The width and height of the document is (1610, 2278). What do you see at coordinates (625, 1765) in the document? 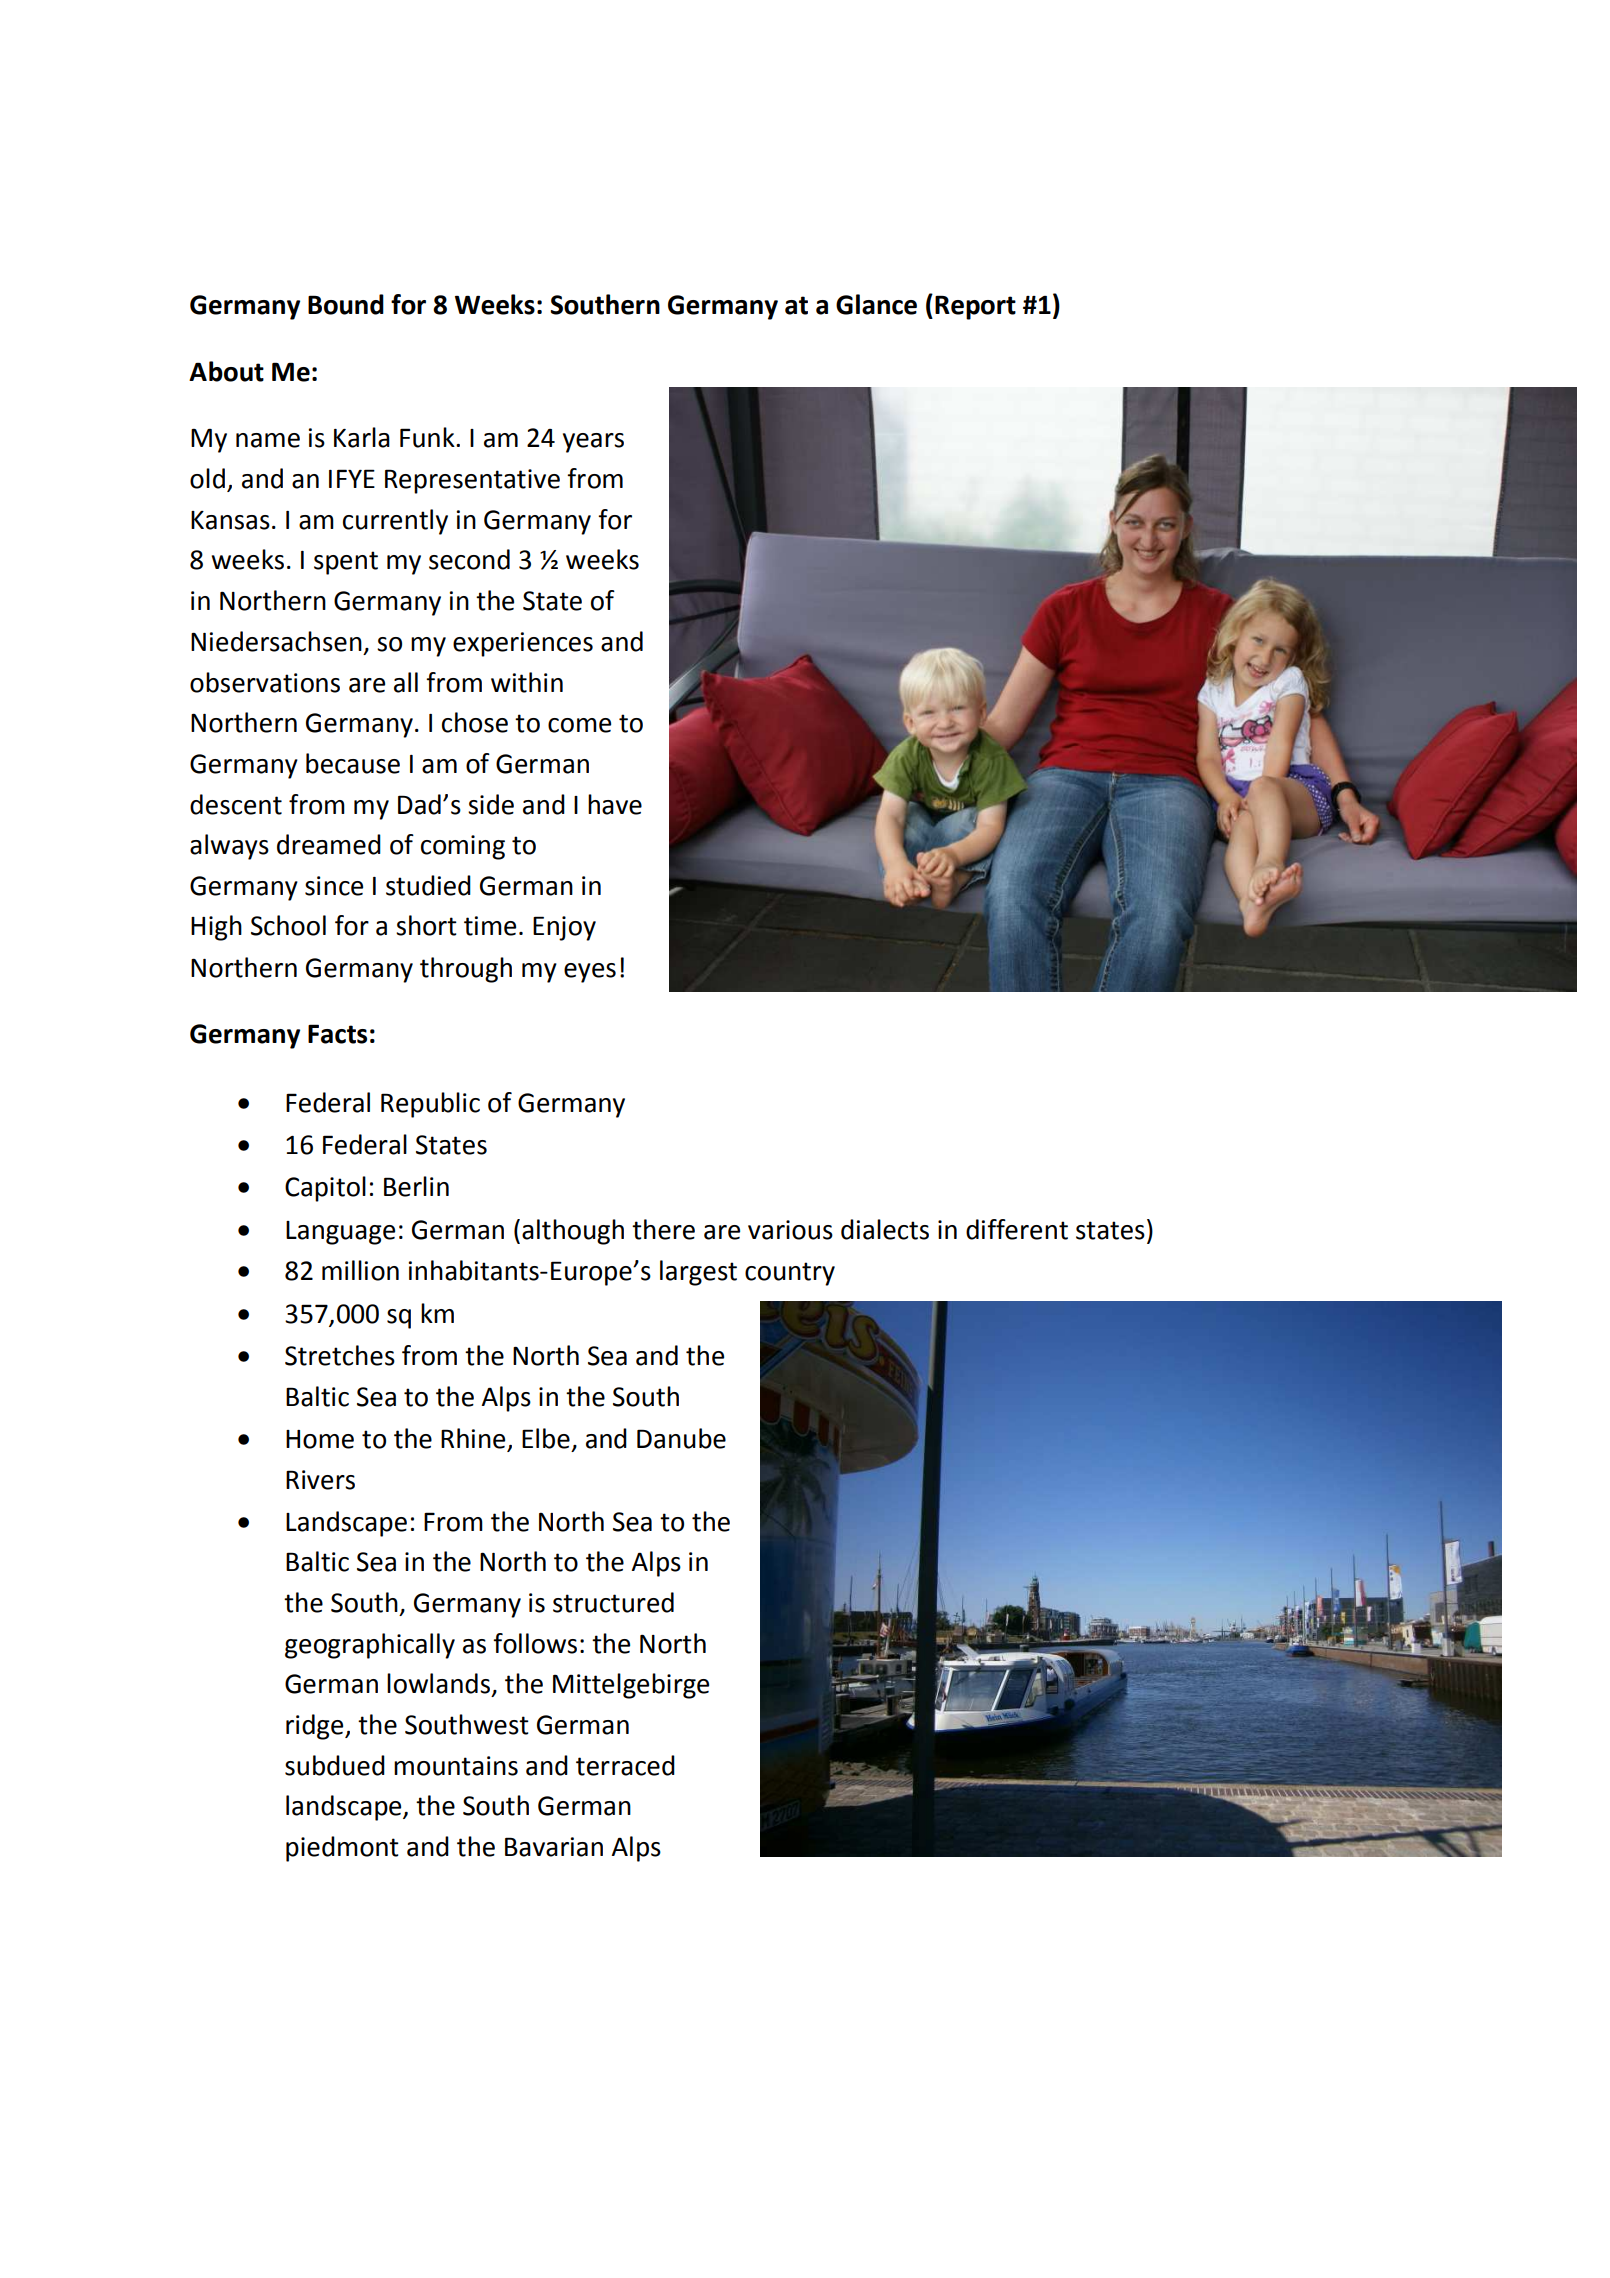
I see `terraced` at bounding box center [625, 1765].
